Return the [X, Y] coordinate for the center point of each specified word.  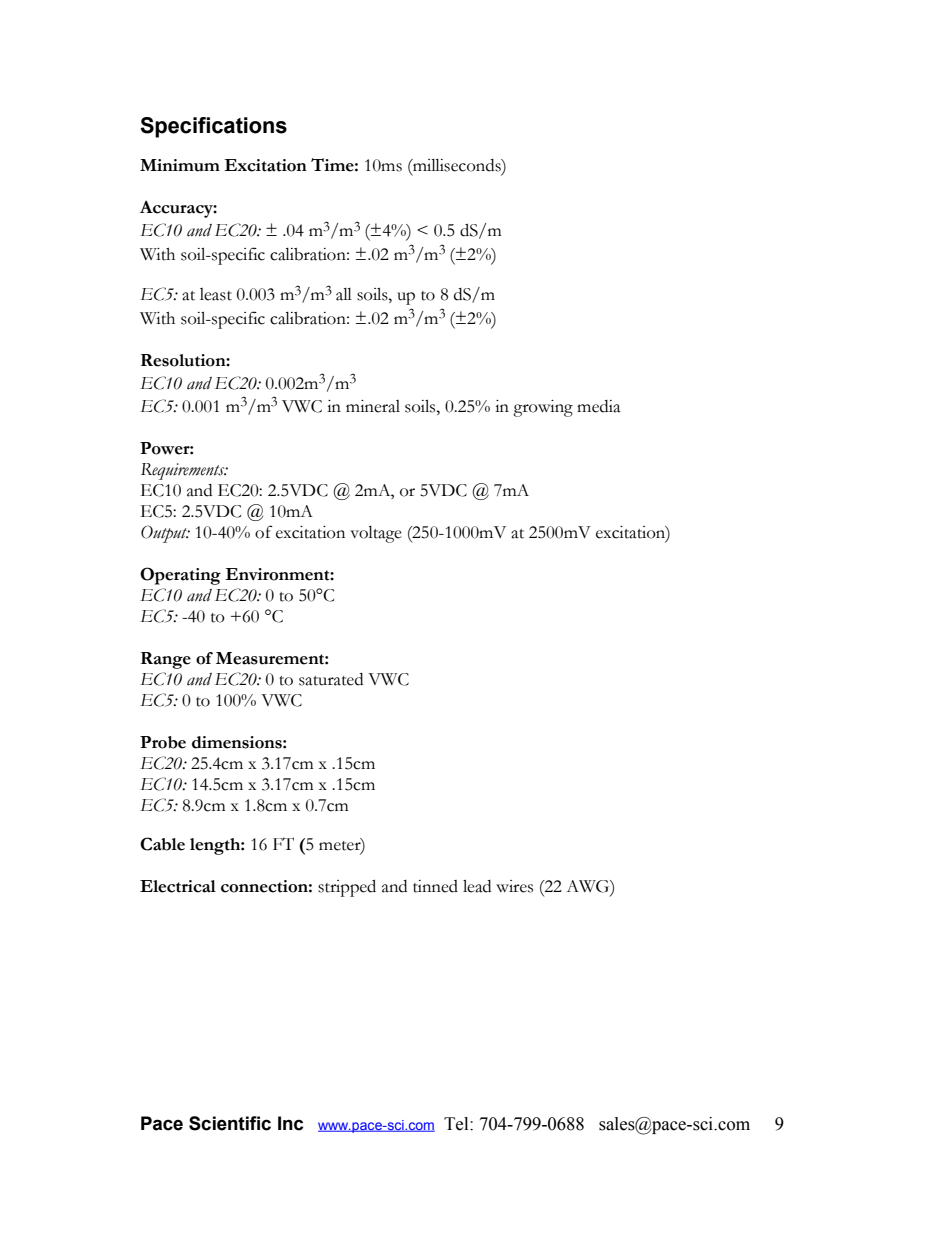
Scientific [230, 1123]
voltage [376, 534]
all [344, 294]
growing [543, 408]
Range [166, 660]
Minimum [180, 165]
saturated [331, 679]
